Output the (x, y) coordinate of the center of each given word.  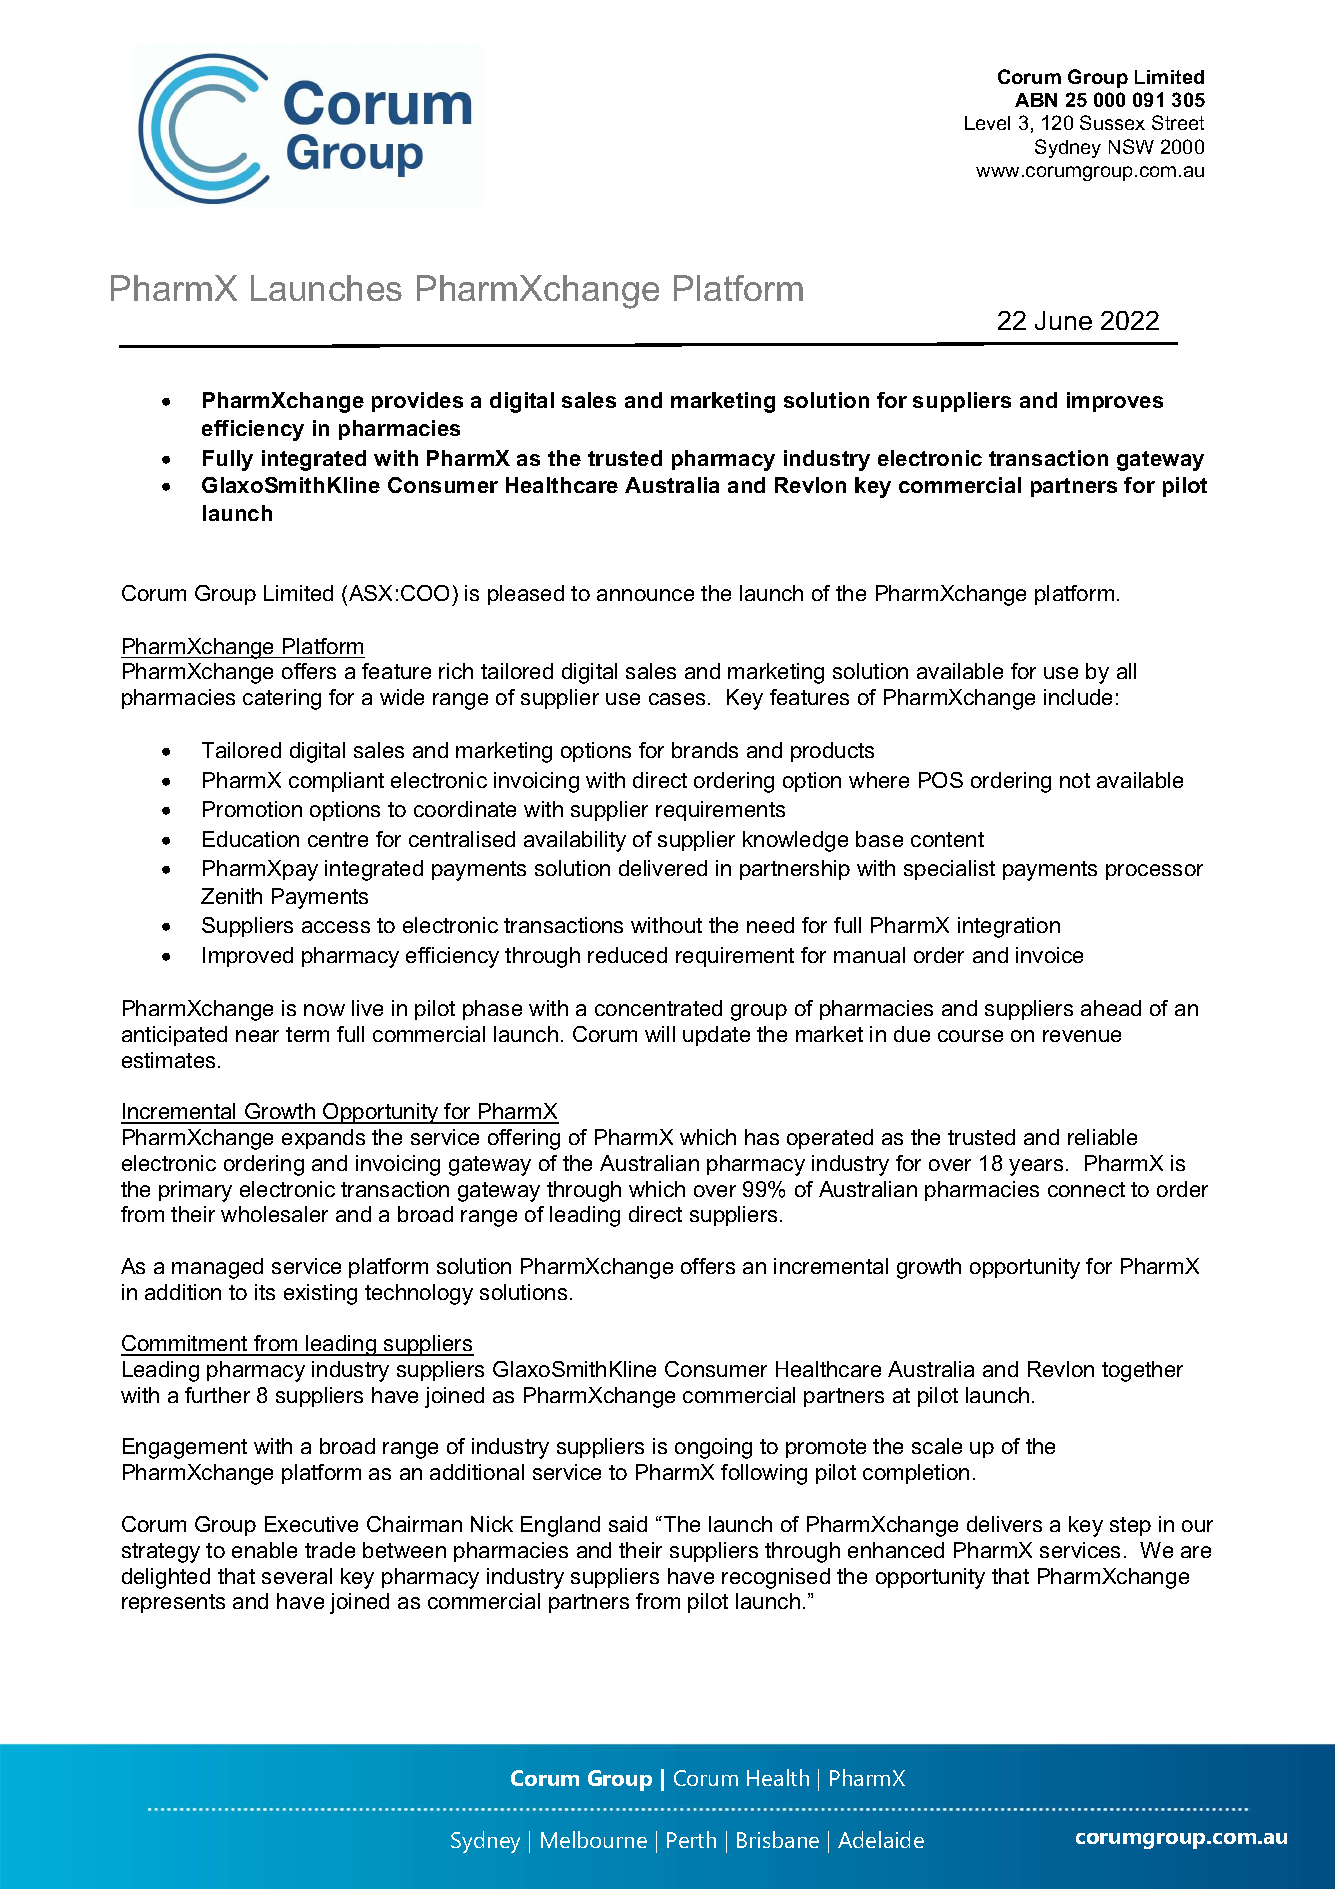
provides (417, 402)
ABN (1036, 100)
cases (677, 699)
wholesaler (274, 1214)
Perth (691, 1839)
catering (282, 699)
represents (173, 1603)
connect (1086, 1189)
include (1078, 697)
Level (987, 123)
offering (524, 1139)
